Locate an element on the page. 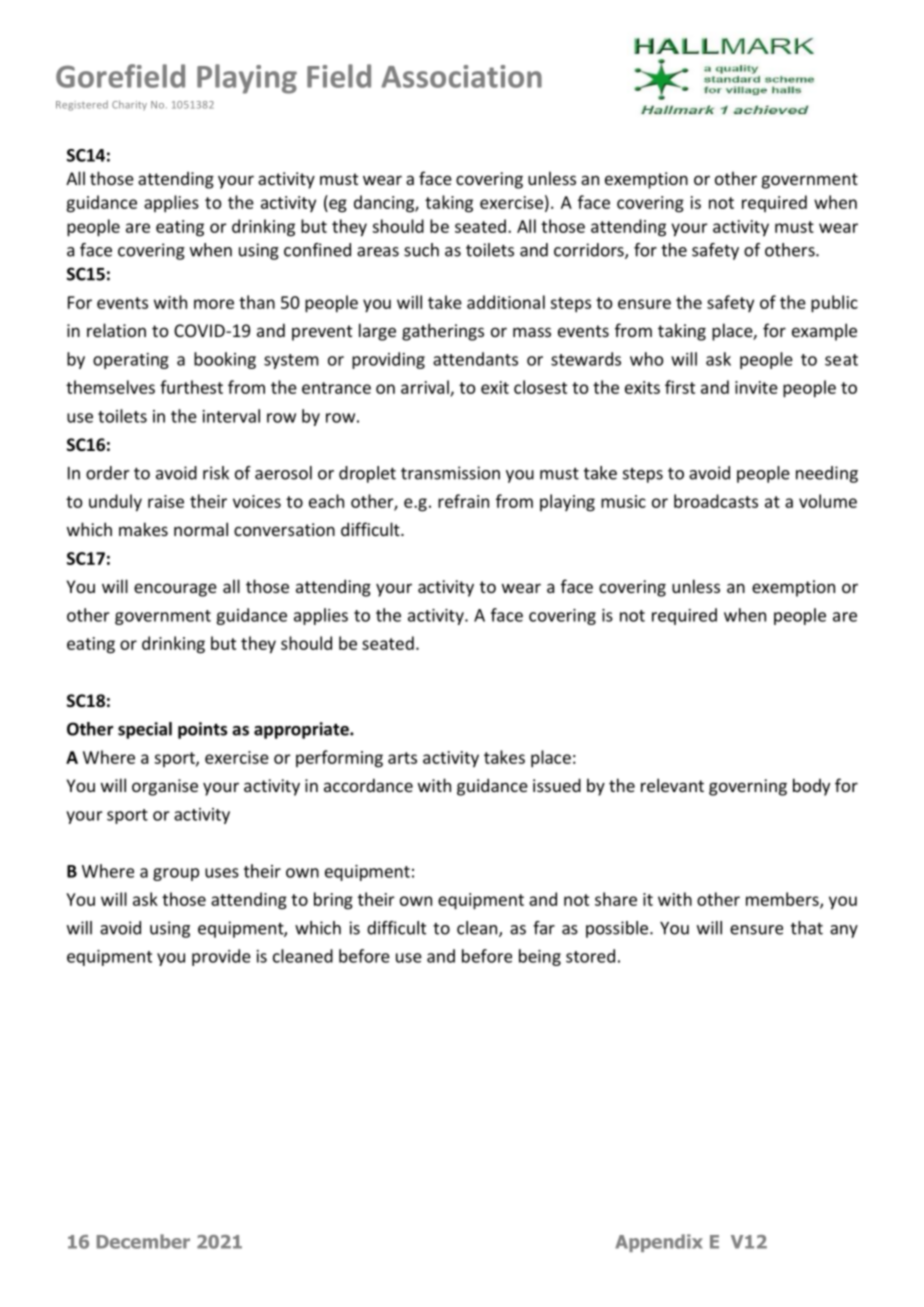  corridors is located at coordinates (590, 251).
